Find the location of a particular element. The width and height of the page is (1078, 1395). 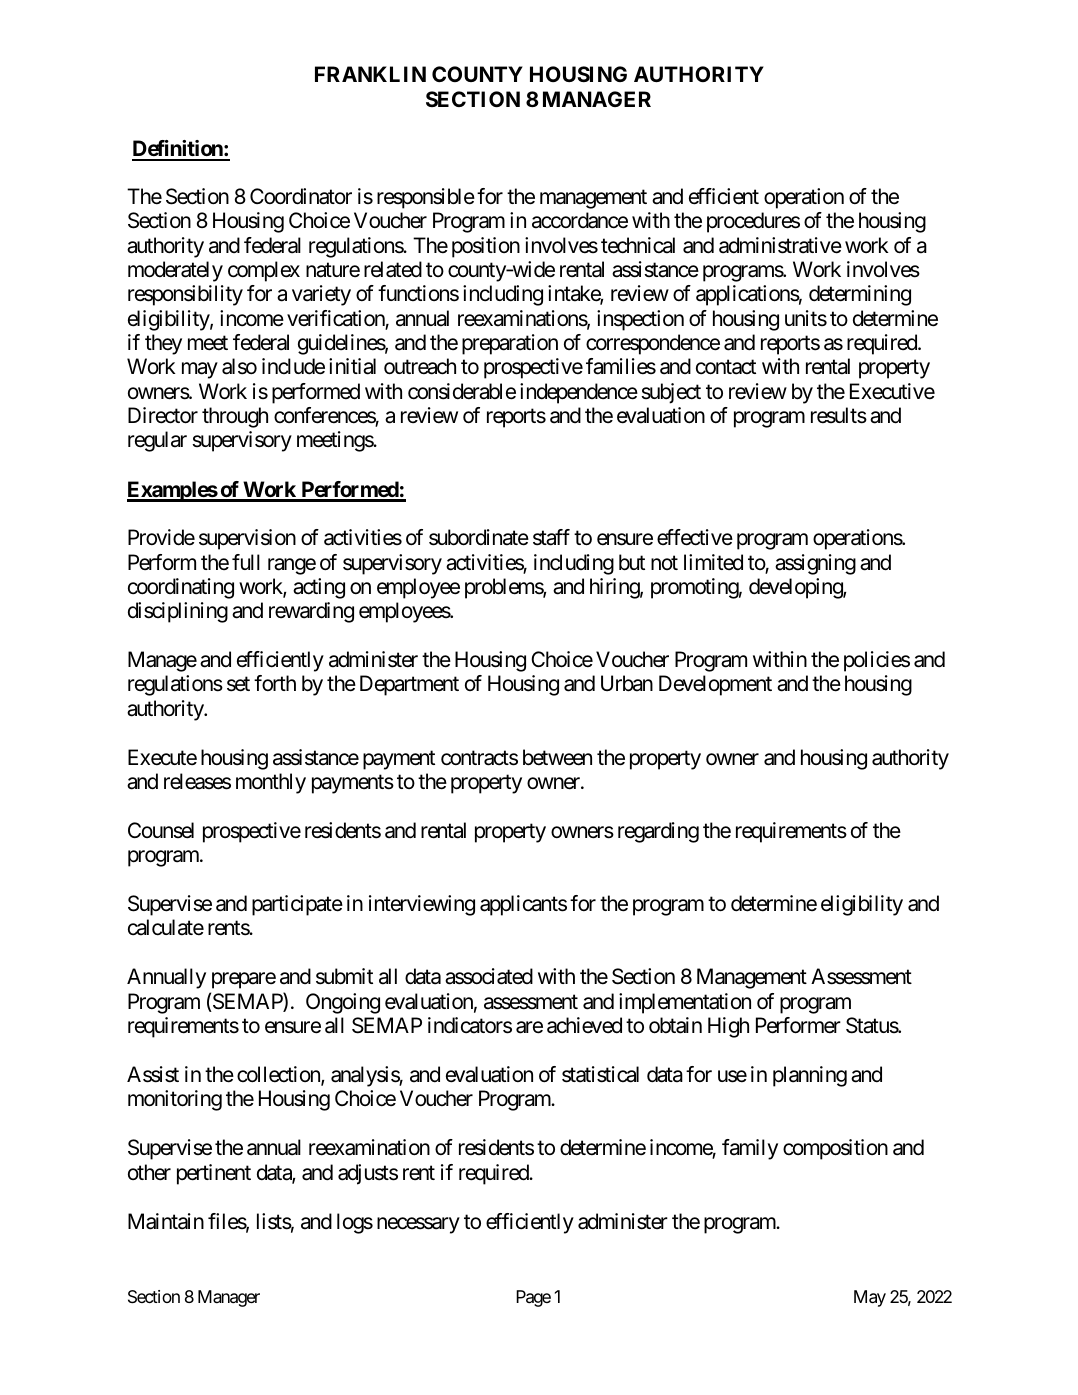

responsible is located at coordinates (426, 198).
